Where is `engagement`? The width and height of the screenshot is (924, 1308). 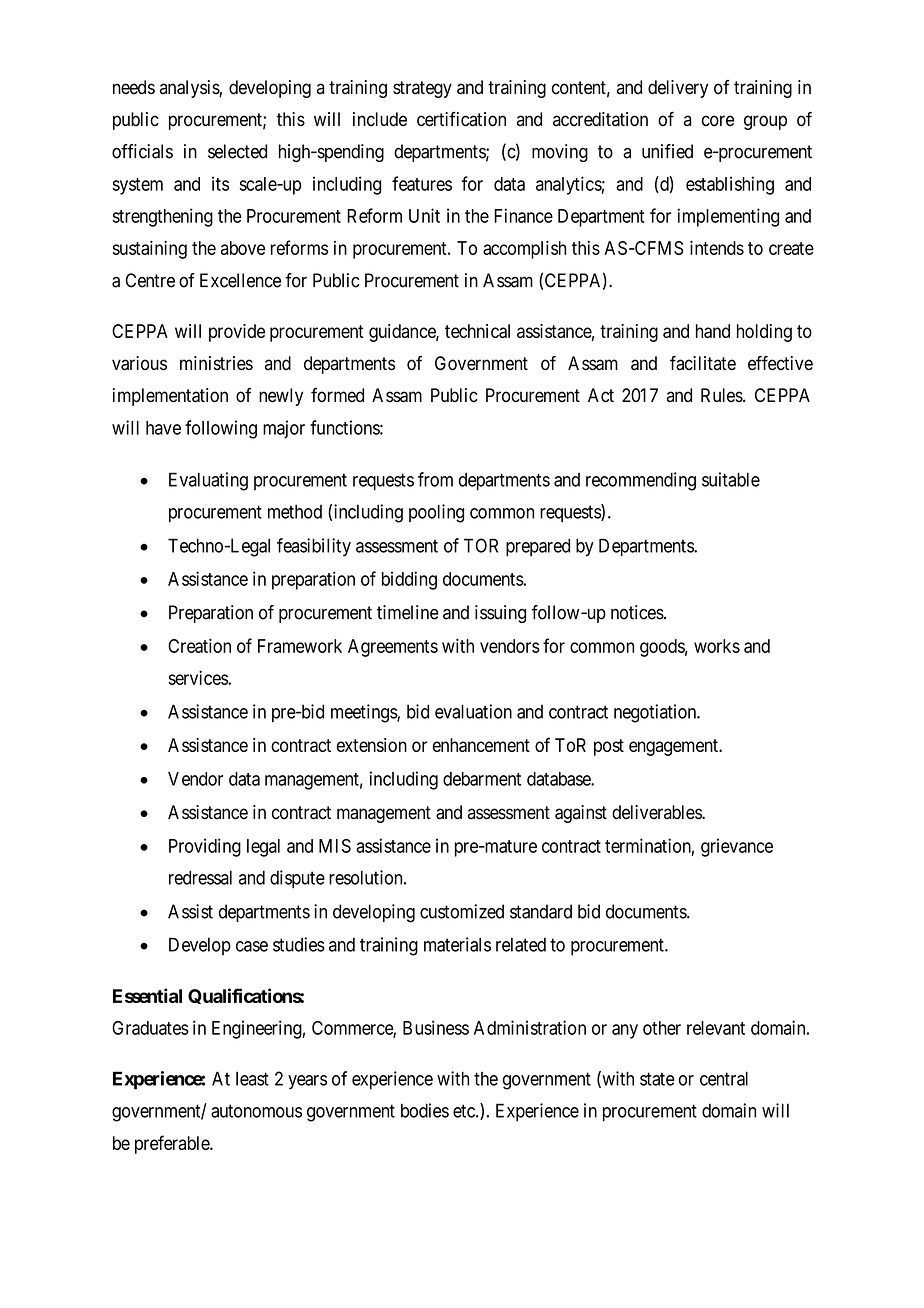
engagement is located at coordinates (674, 747).
